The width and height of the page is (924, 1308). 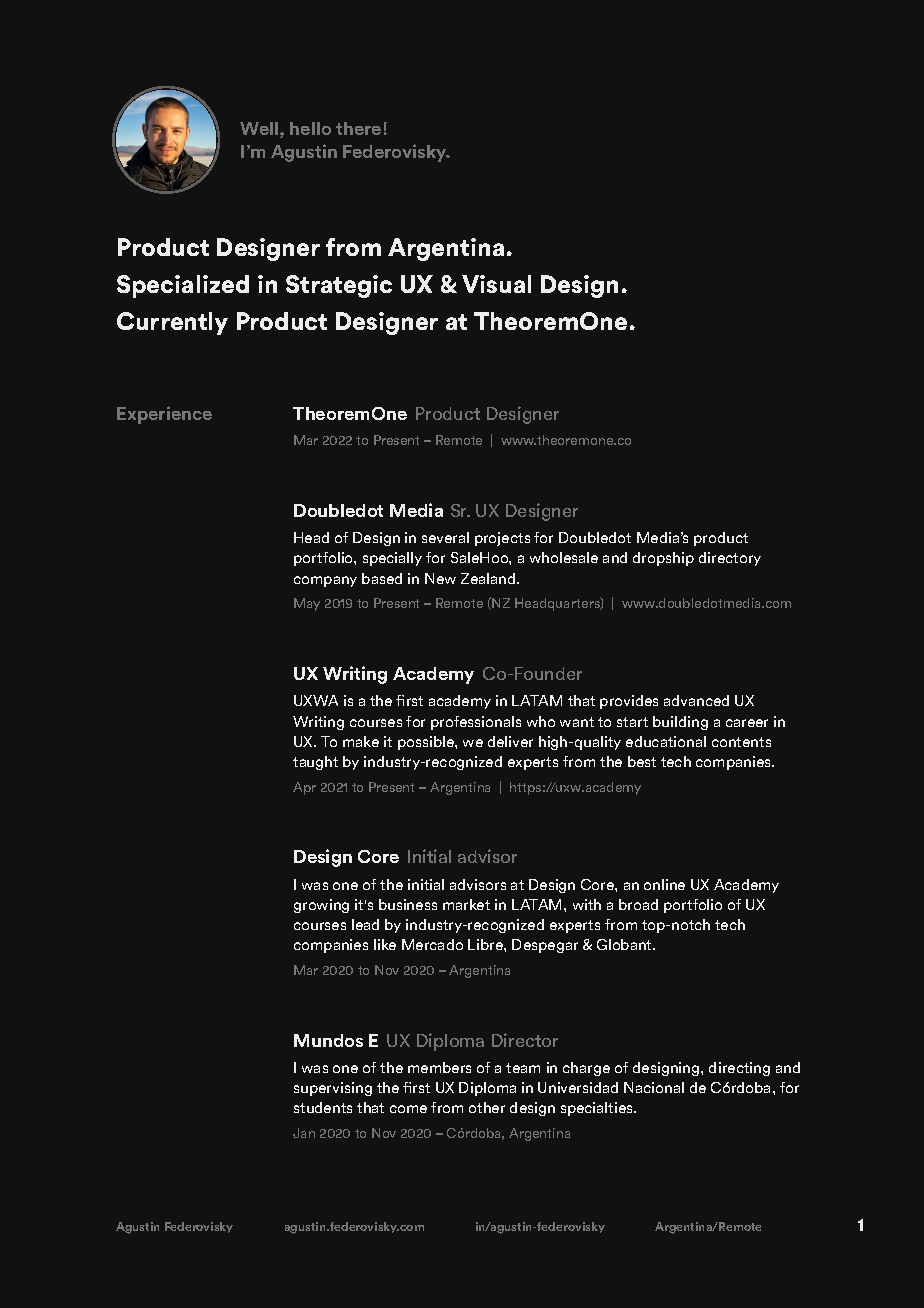 What do you see at coordinates (487, 1107) in the page?
I see `other` at bounding box center [487, 1107].
